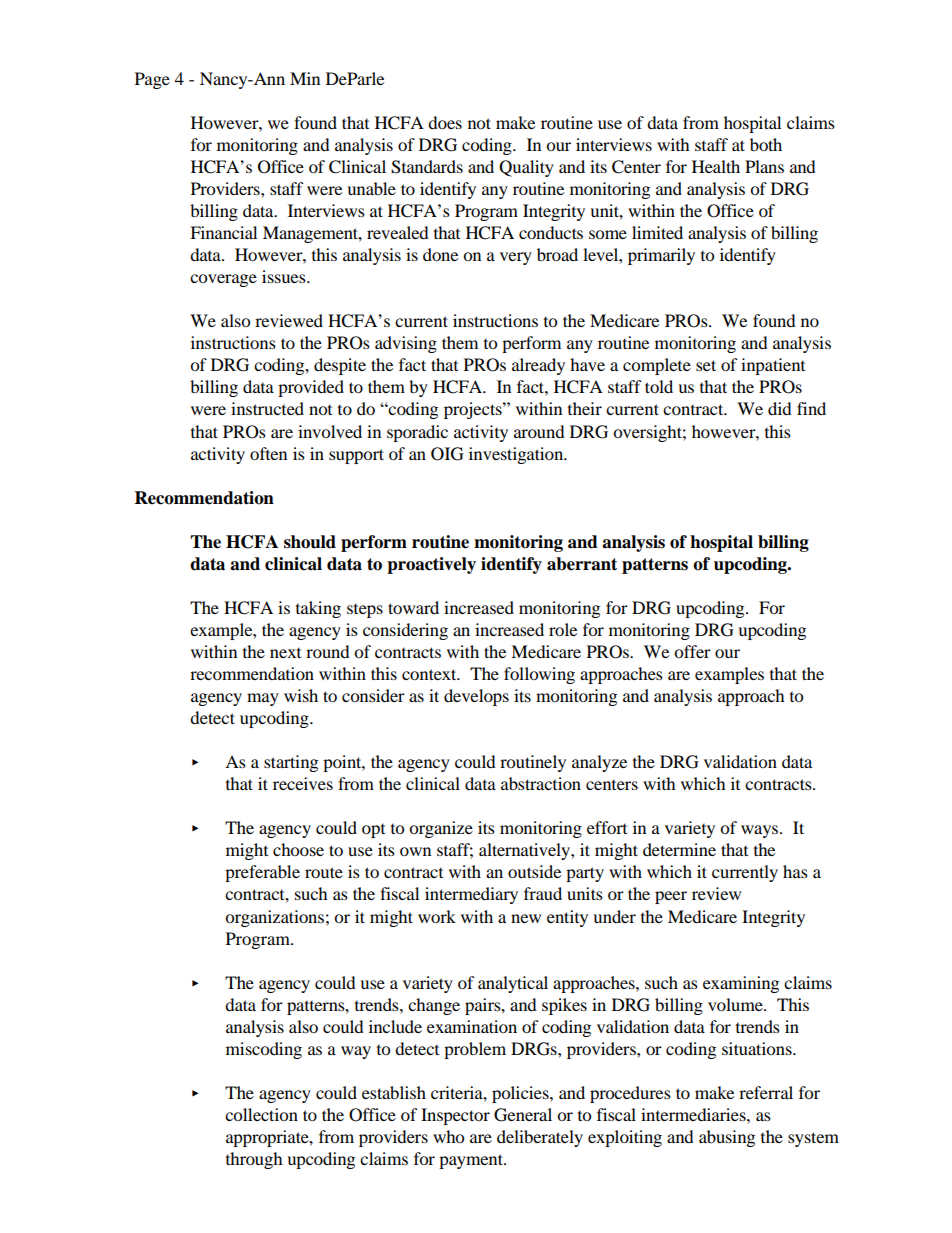 The image size is (952, 1233). What do you see at coordinates (455, 1116) in the image?
I see `Inspector` at bounding box center [455, 1116].
